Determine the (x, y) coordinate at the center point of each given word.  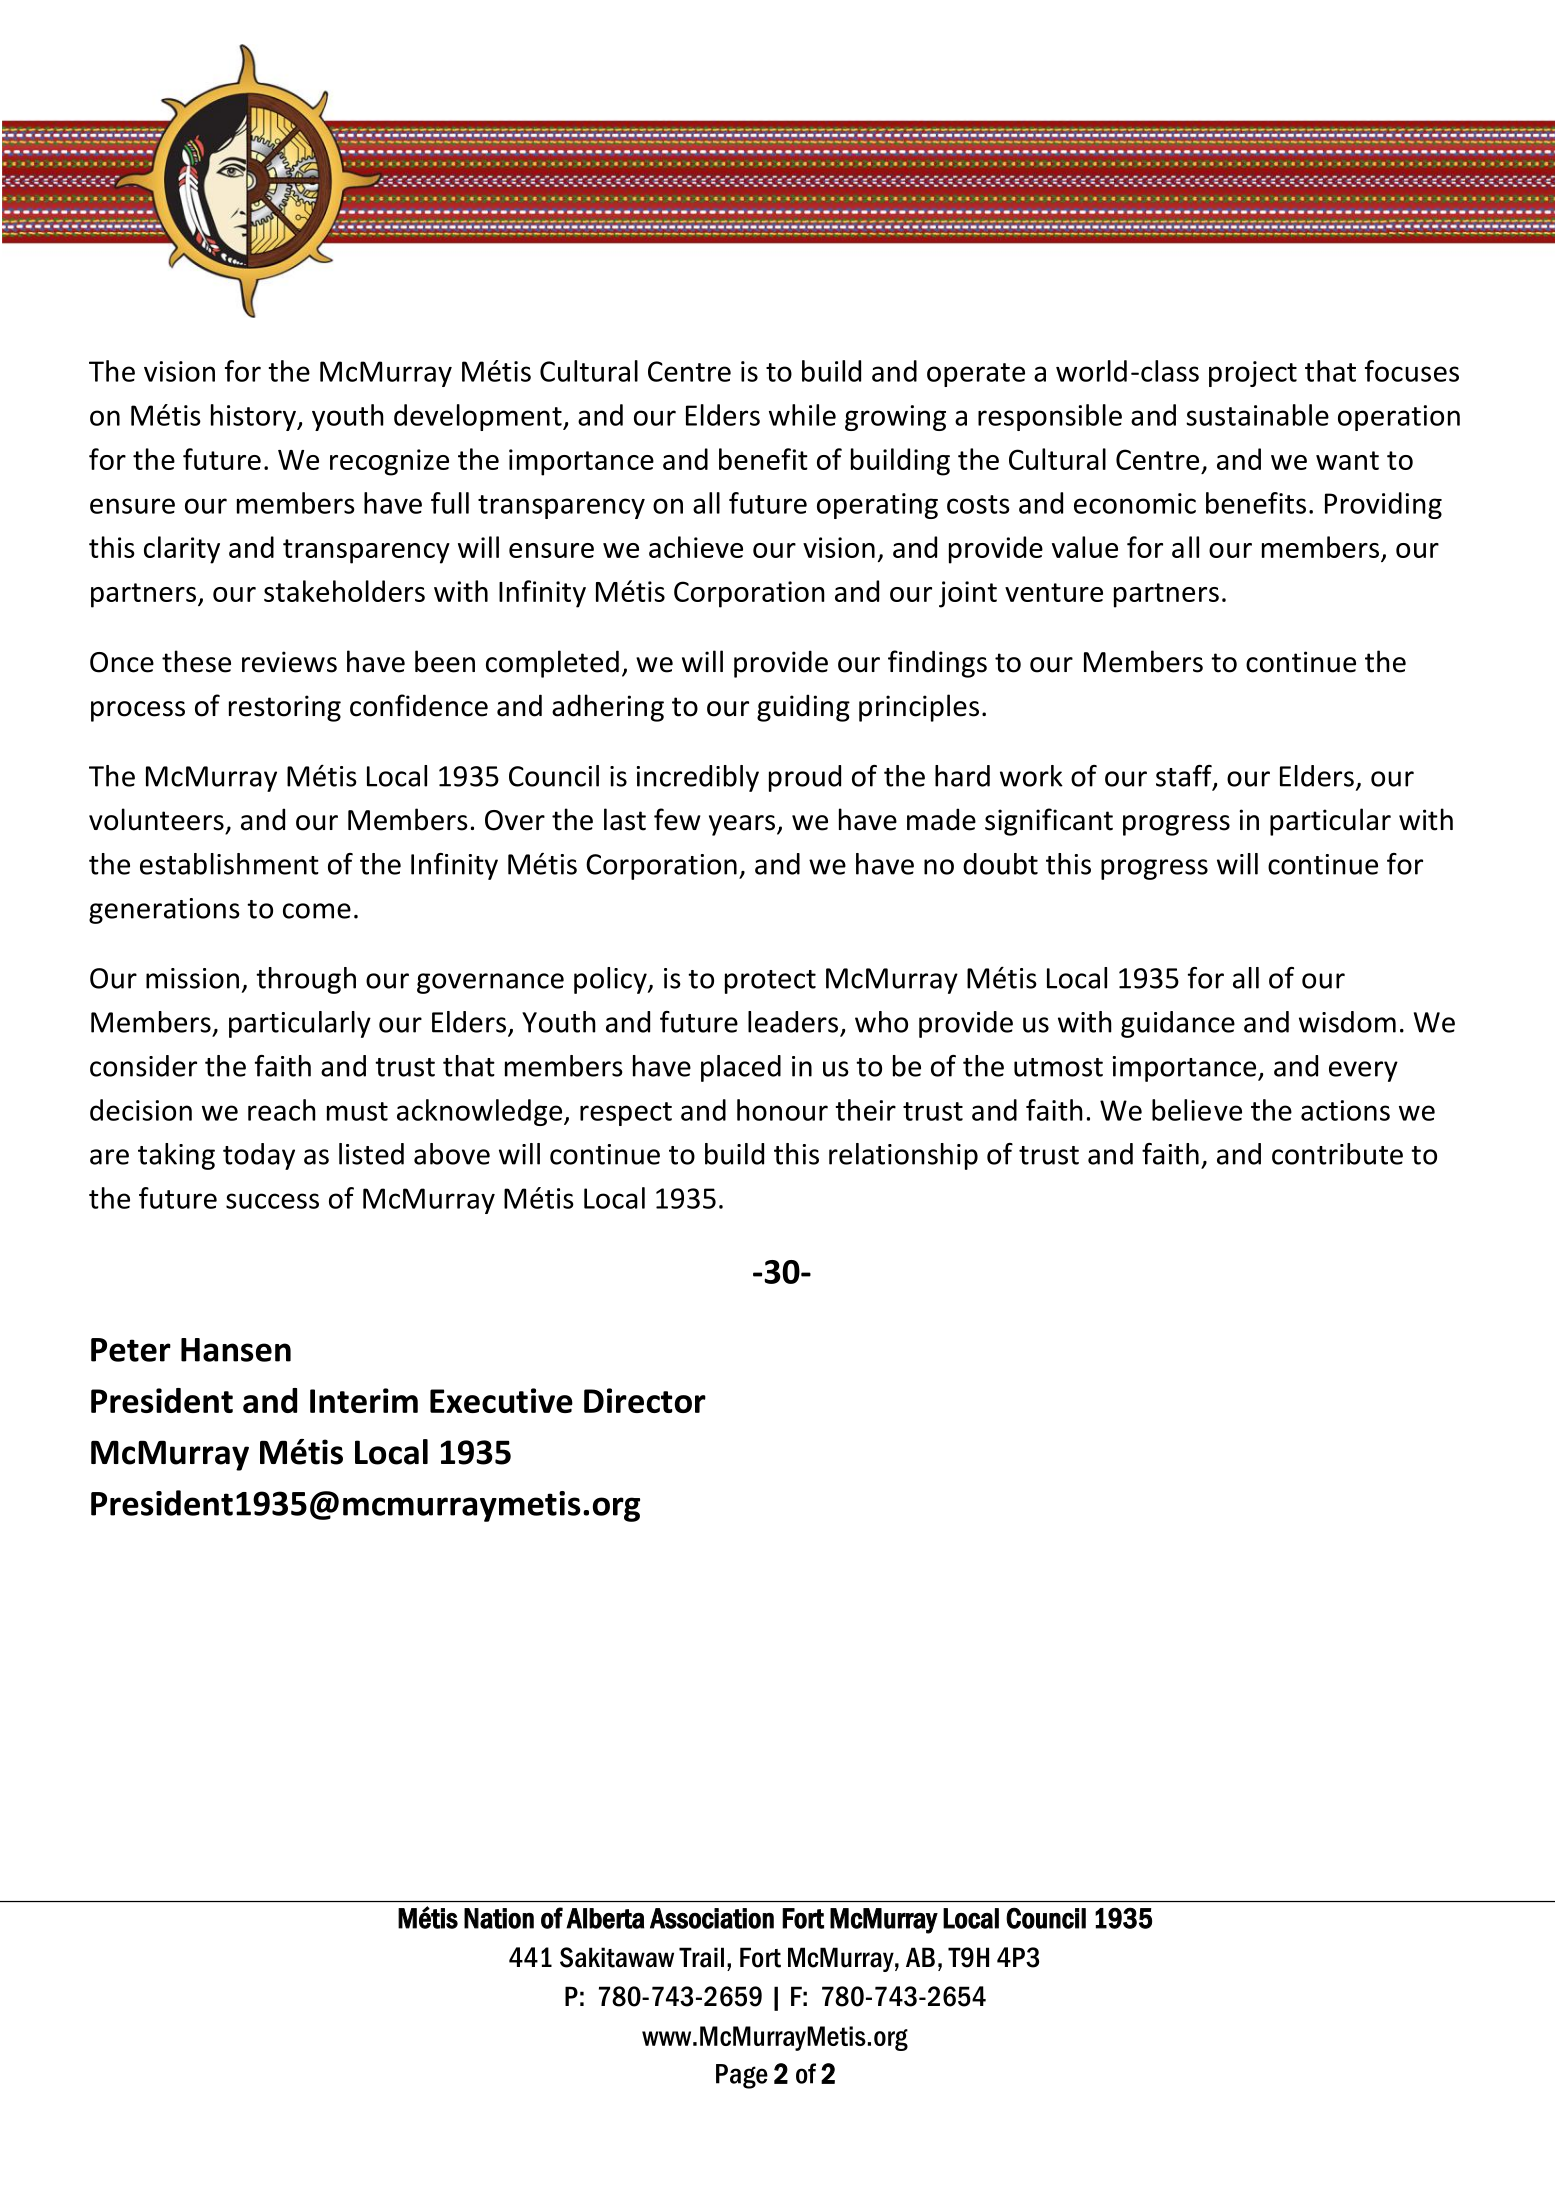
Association (712, 1918)
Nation (499, 1918)
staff (1185, 777)
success (272, 1201)
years (743, 825)
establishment (229, 864)
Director (645, 1400)
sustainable (1257, 415)
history (255, 417)
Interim (364, 1400)
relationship (903, 1156)
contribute (1337, 1154)
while (802, 415)
